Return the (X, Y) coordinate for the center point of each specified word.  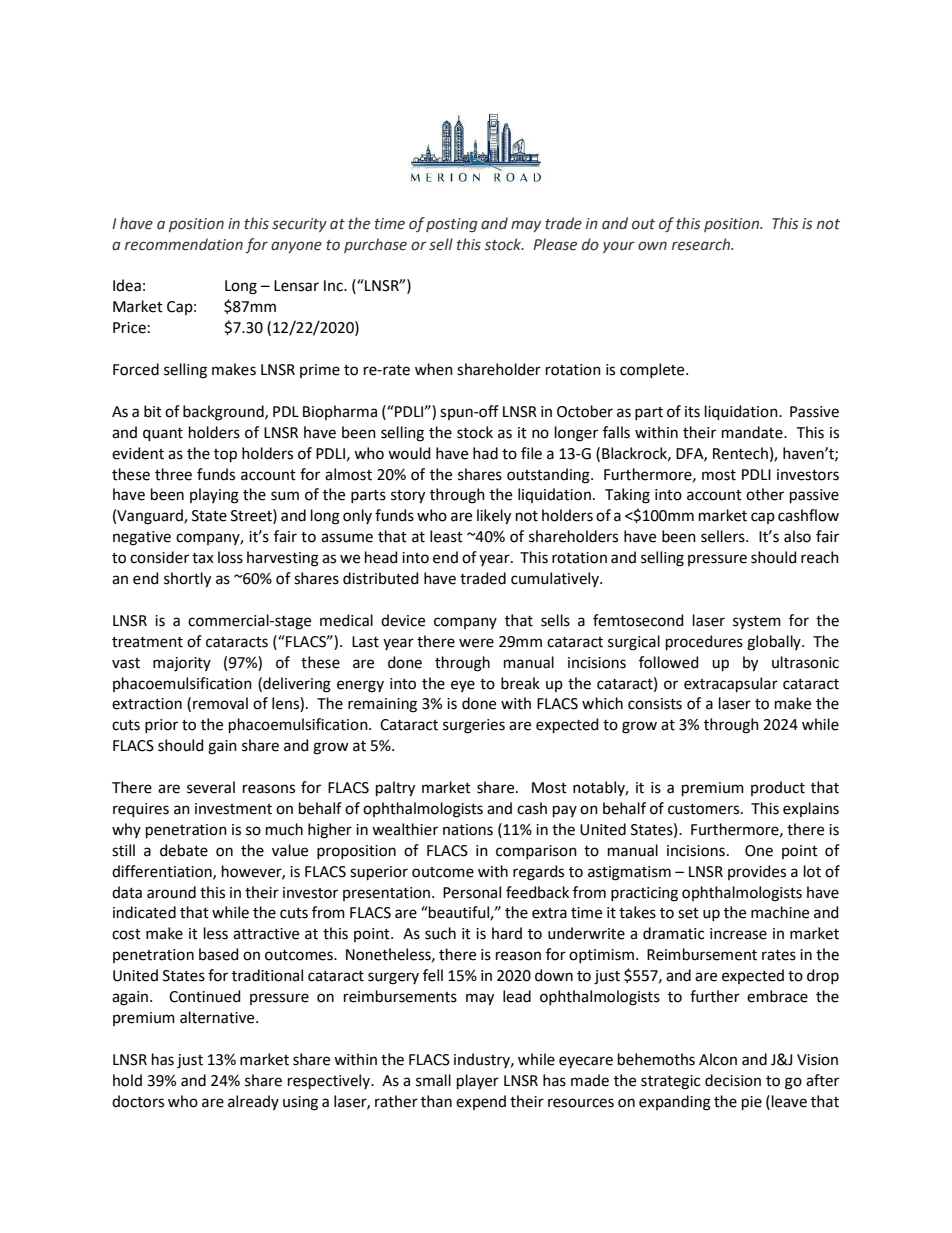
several (211, 787)
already (253, 1102)
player (478, 1082)
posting (452, 225)
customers (705, 809)
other (765, 494)
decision (733, 1080)
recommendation (184, 244)
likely (494, 517)
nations (468, 830)
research (702, 244)
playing (214, 496)
